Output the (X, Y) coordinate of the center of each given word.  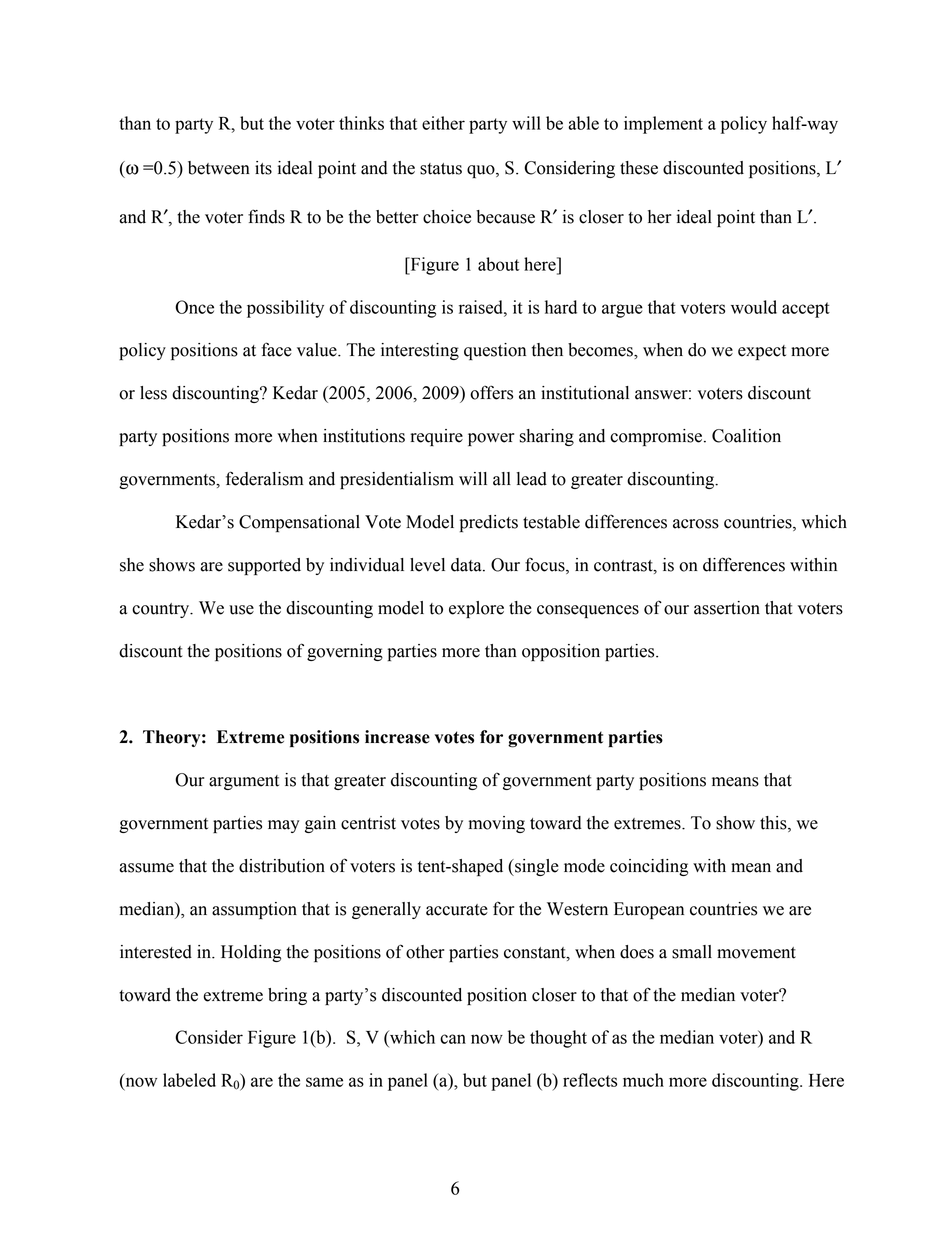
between (219, 168)
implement (663, 125)
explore (476, 609)
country (162, 610)
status (441, 169)
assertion (727, 608)
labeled (189, 1080)
